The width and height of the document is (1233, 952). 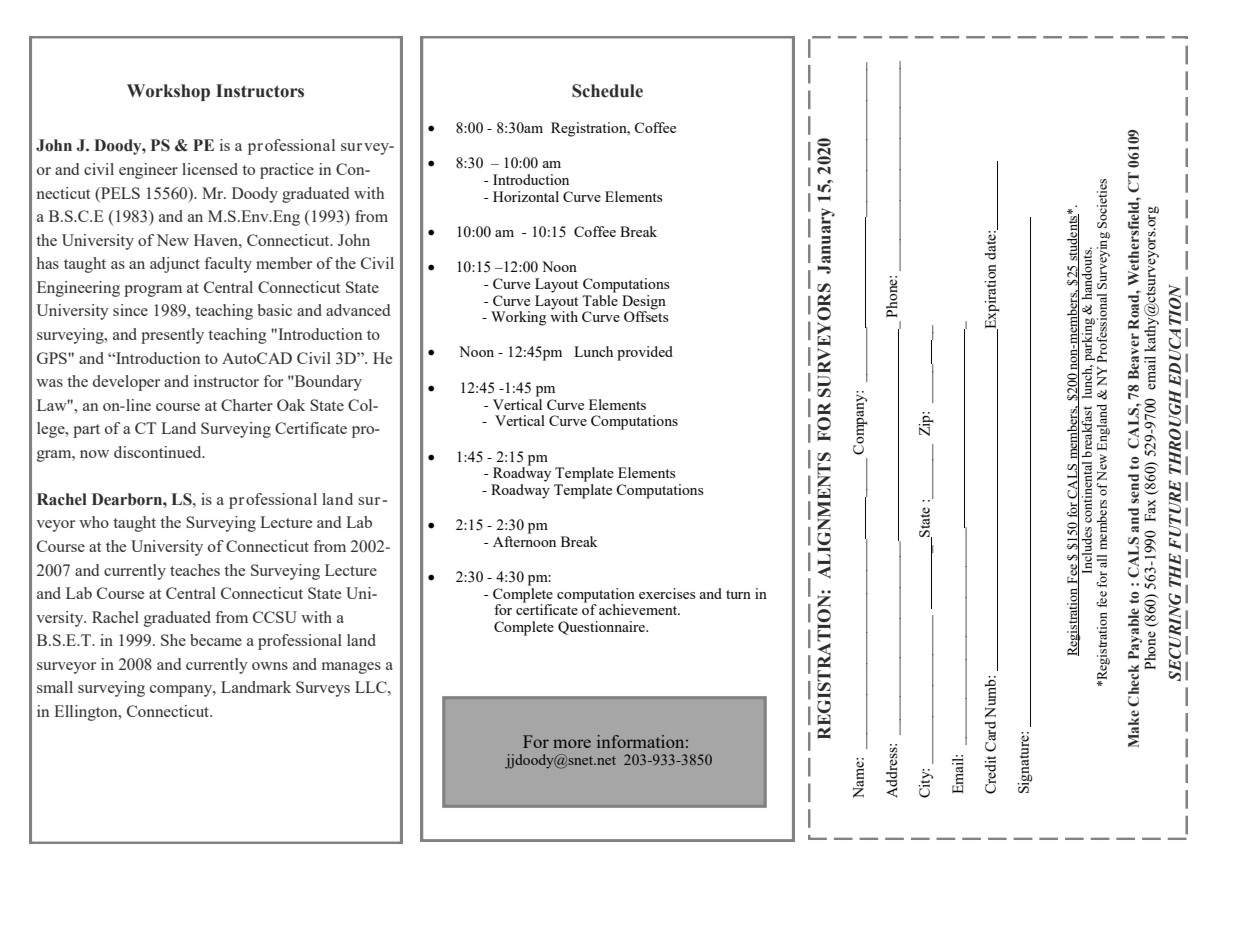 What do you see at coordinates (130, 310) in the document?
I see `since` at bounding box center [130, 310].
